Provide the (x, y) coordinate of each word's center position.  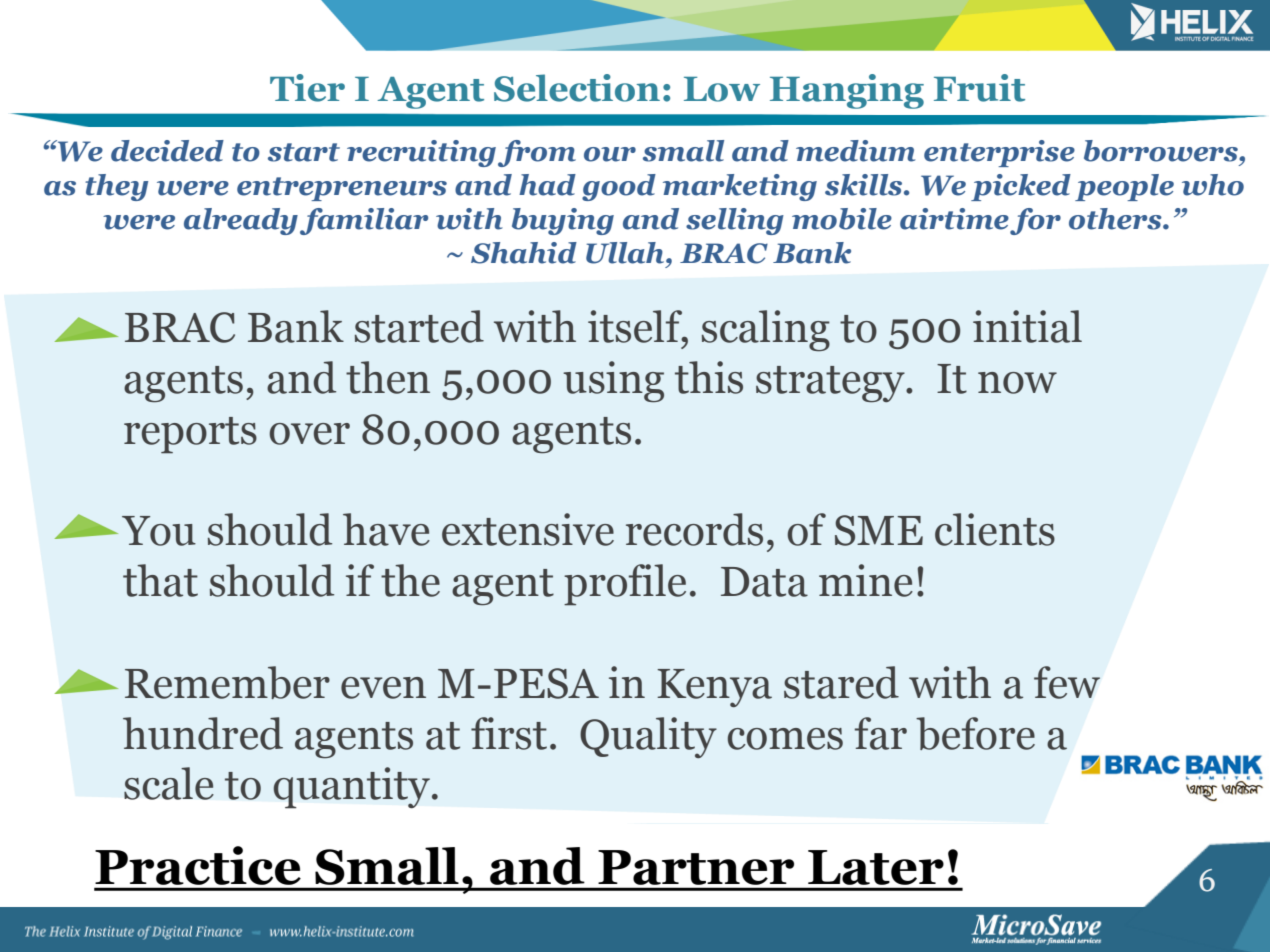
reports (190, 435)
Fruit (979, 88)
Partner (696, 867)
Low (722, 89)
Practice (198, 865)
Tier (307, 88)
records (694, 529)
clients (995, 529)
